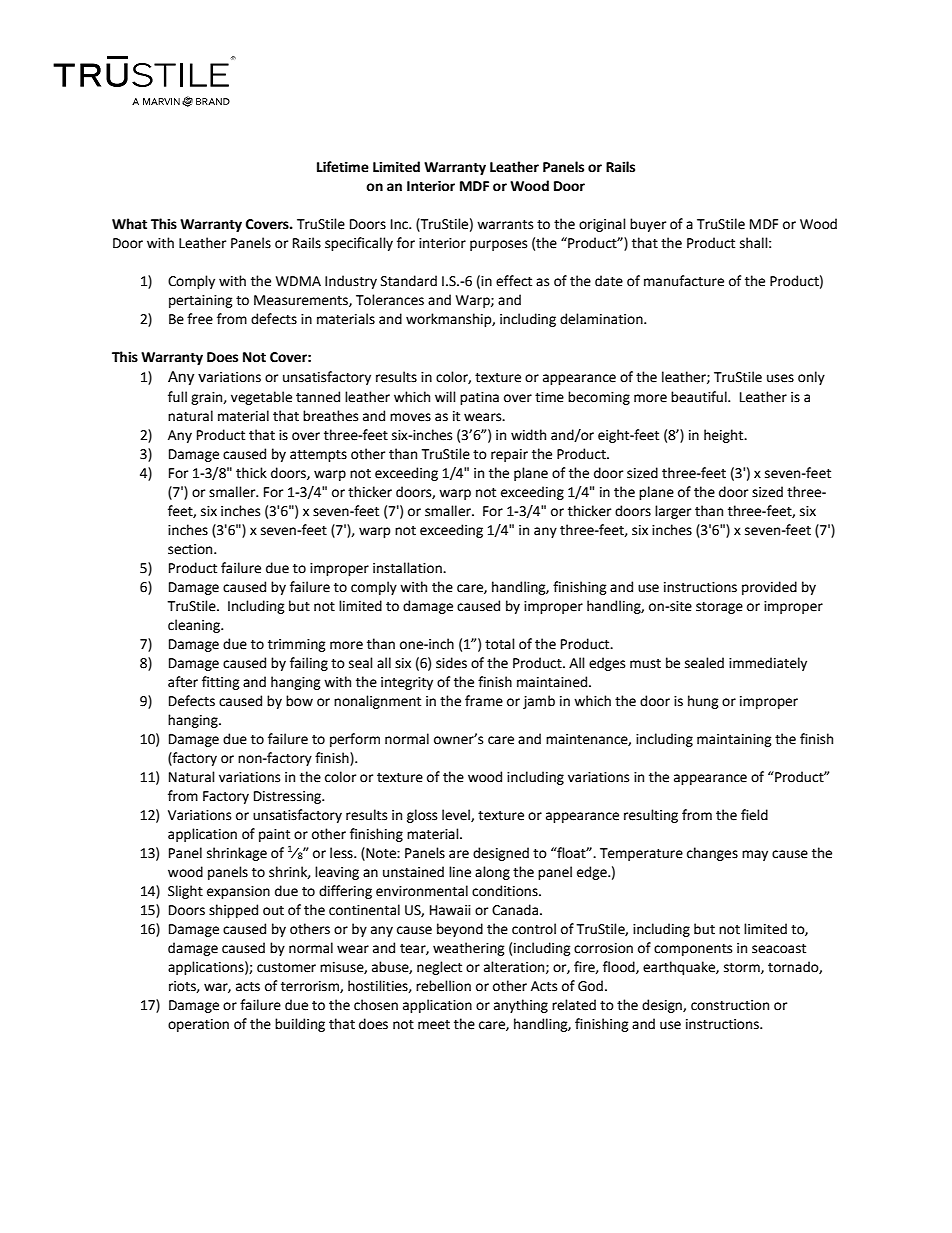 This page has width=952, height=1233. Describe the element at coordinates (198, 1025) in the page. I see `operation` at that location.
